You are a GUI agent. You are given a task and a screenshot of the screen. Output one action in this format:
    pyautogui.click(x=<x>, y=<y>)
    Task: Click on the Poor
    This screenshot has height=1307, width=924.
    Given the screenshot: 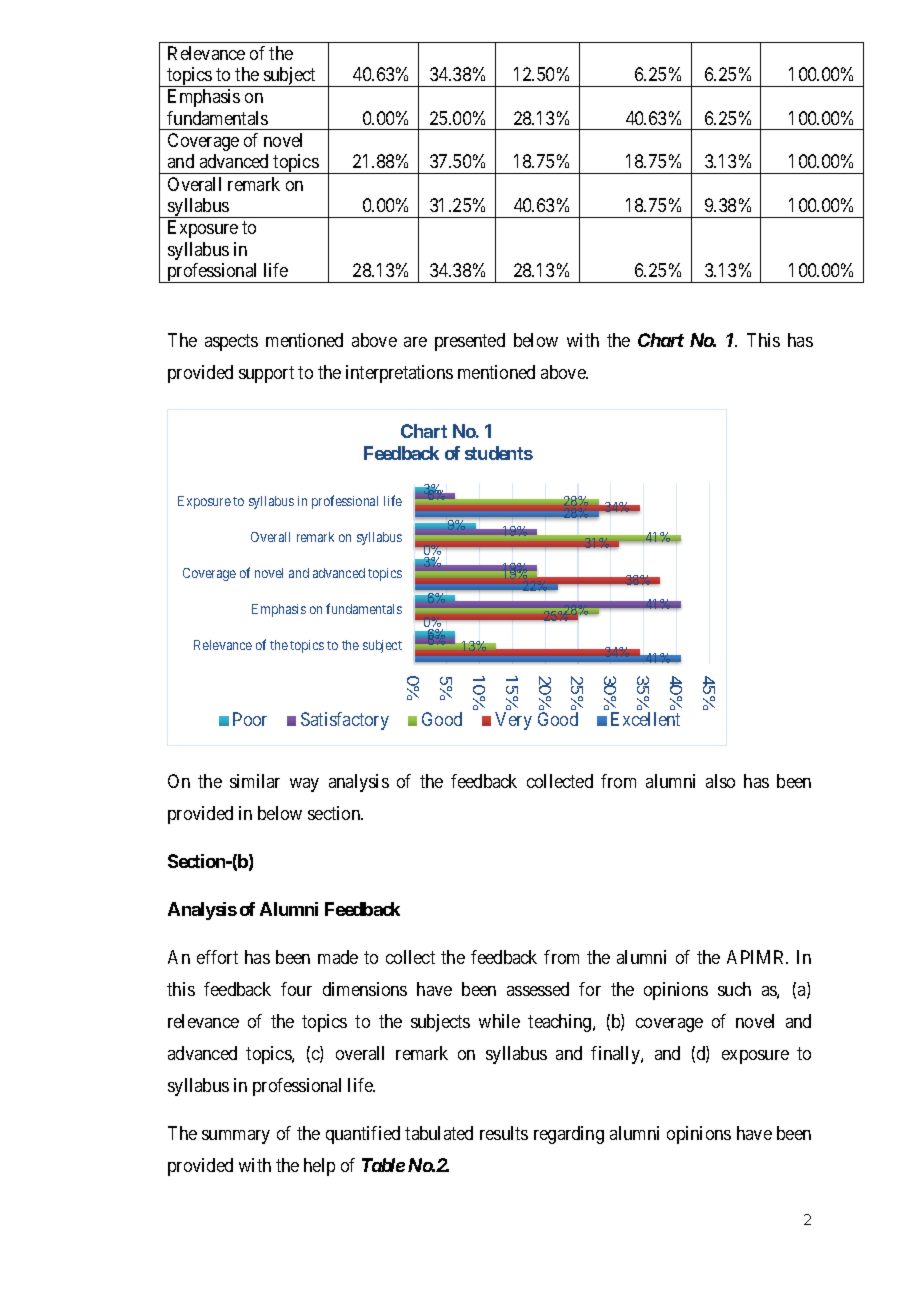 What is the action you would take?
    pyautogui.click(x=250, y=719)
